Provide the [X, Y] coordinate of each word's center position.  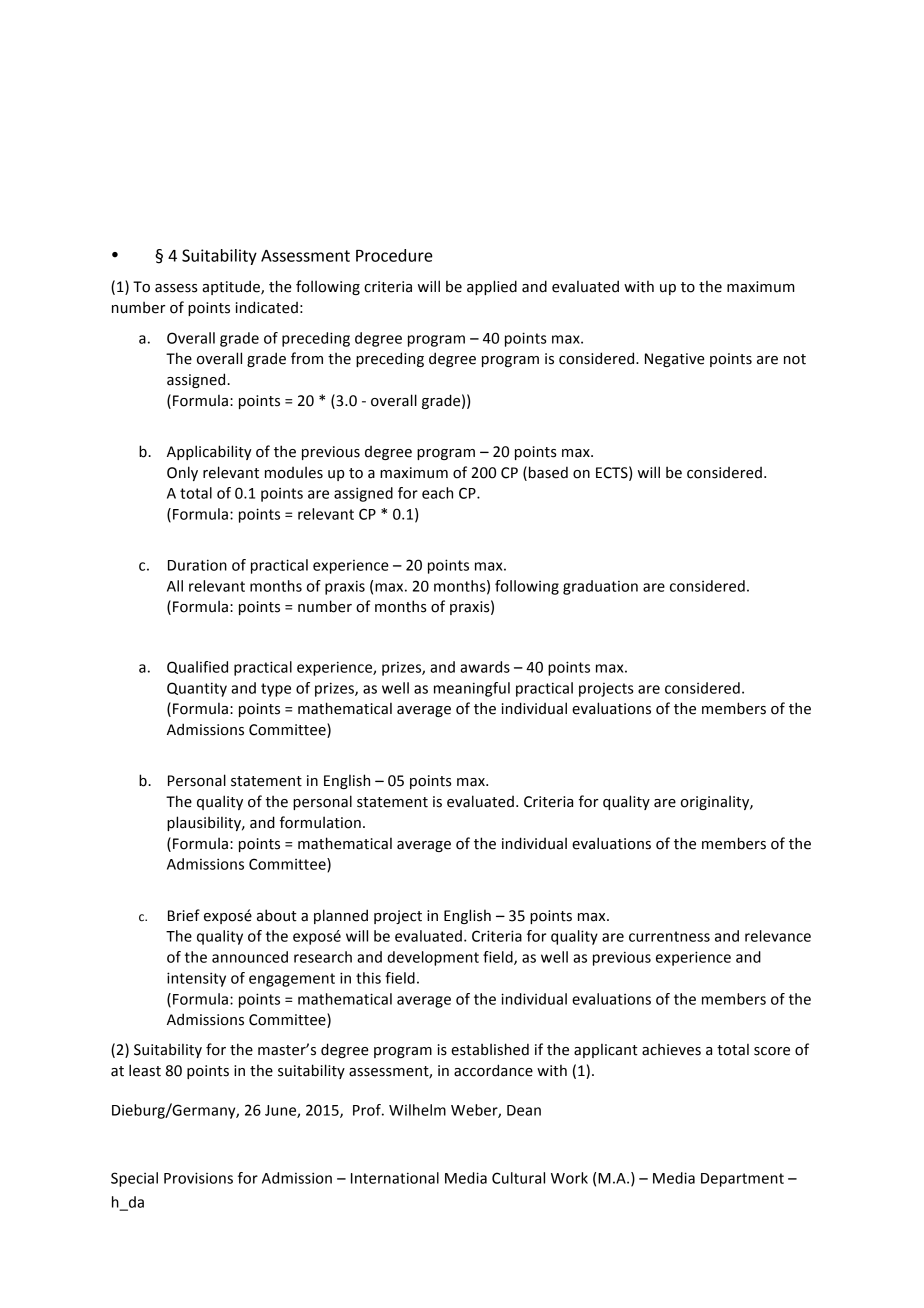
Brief [184, 915]
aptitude [232, 287]
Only [182, 473]
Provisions [198, 1178]
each [437, 493]
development [433, 958]
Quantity [197, 689]
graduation [600, 587]
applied [492, 287]
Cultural [518, 1178]
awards [485, 667]
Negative [675, 360]
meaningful [472, 689]
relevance [778, 936]
